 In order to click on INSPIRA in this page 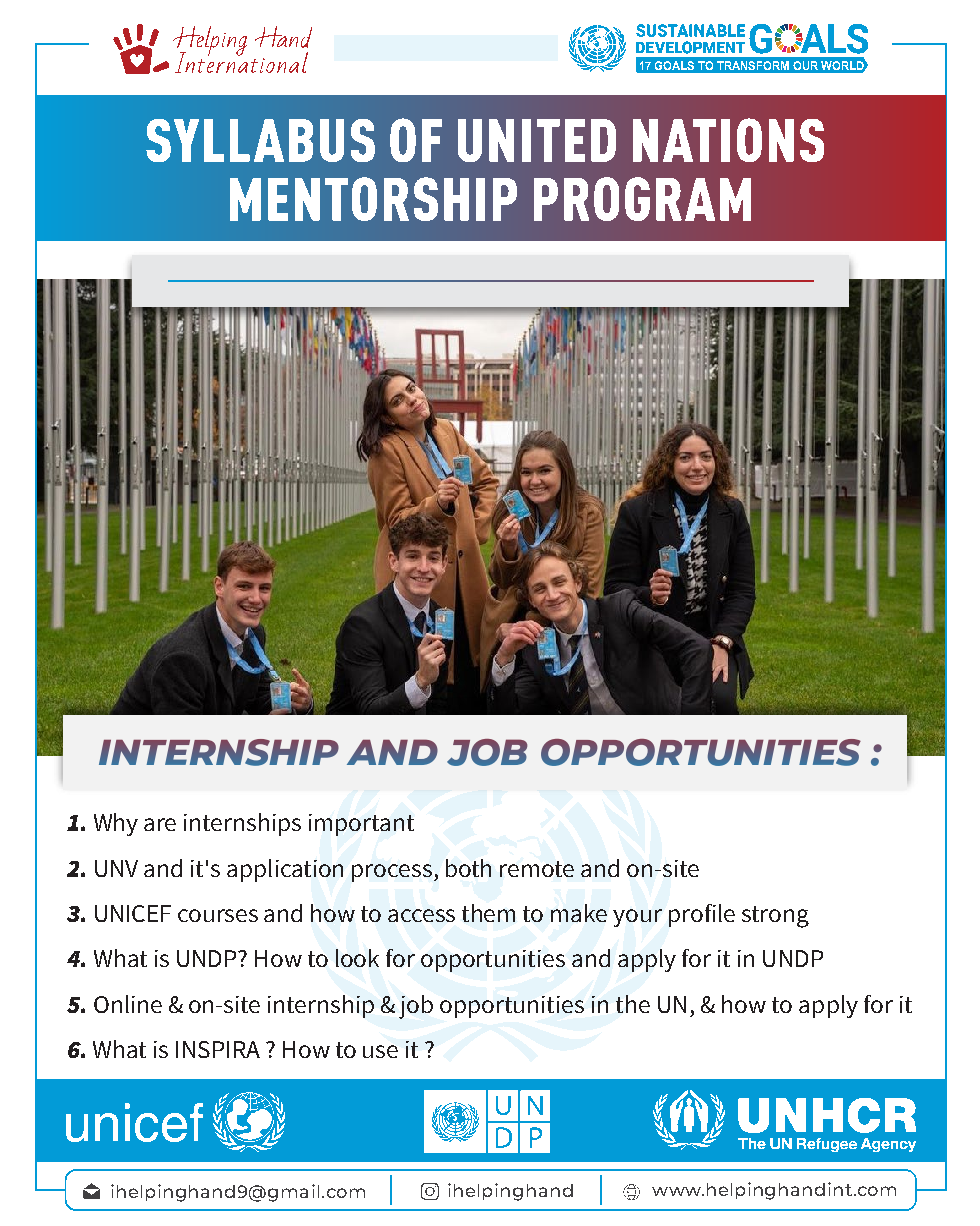, I will do `click(218, 1049)`.
